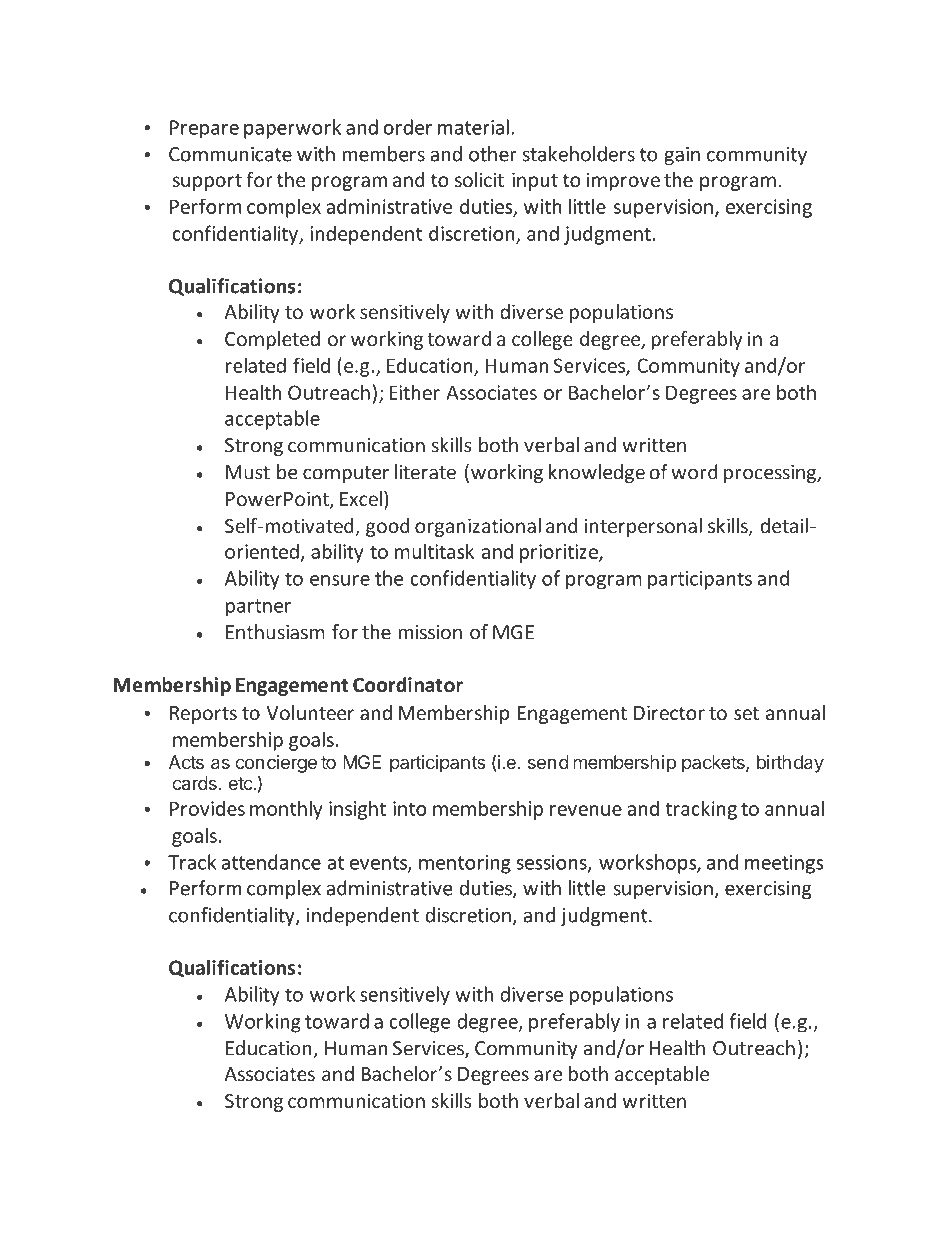  What do you see at coordinates (746, 713) in the image?
I see `set` at bounding box center [746, 713].
